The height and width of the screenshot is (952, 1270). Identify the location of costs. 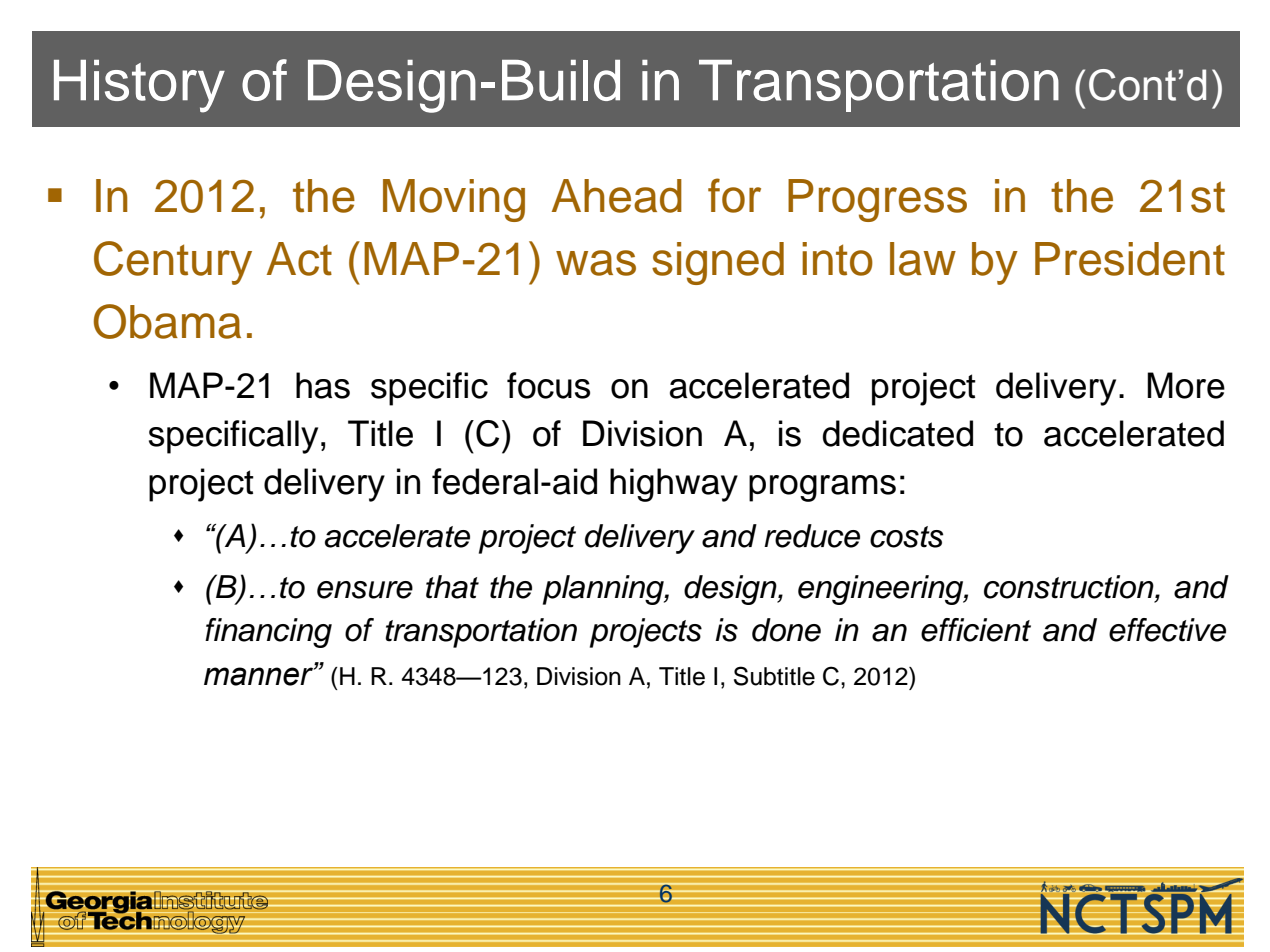
(907, 537).
